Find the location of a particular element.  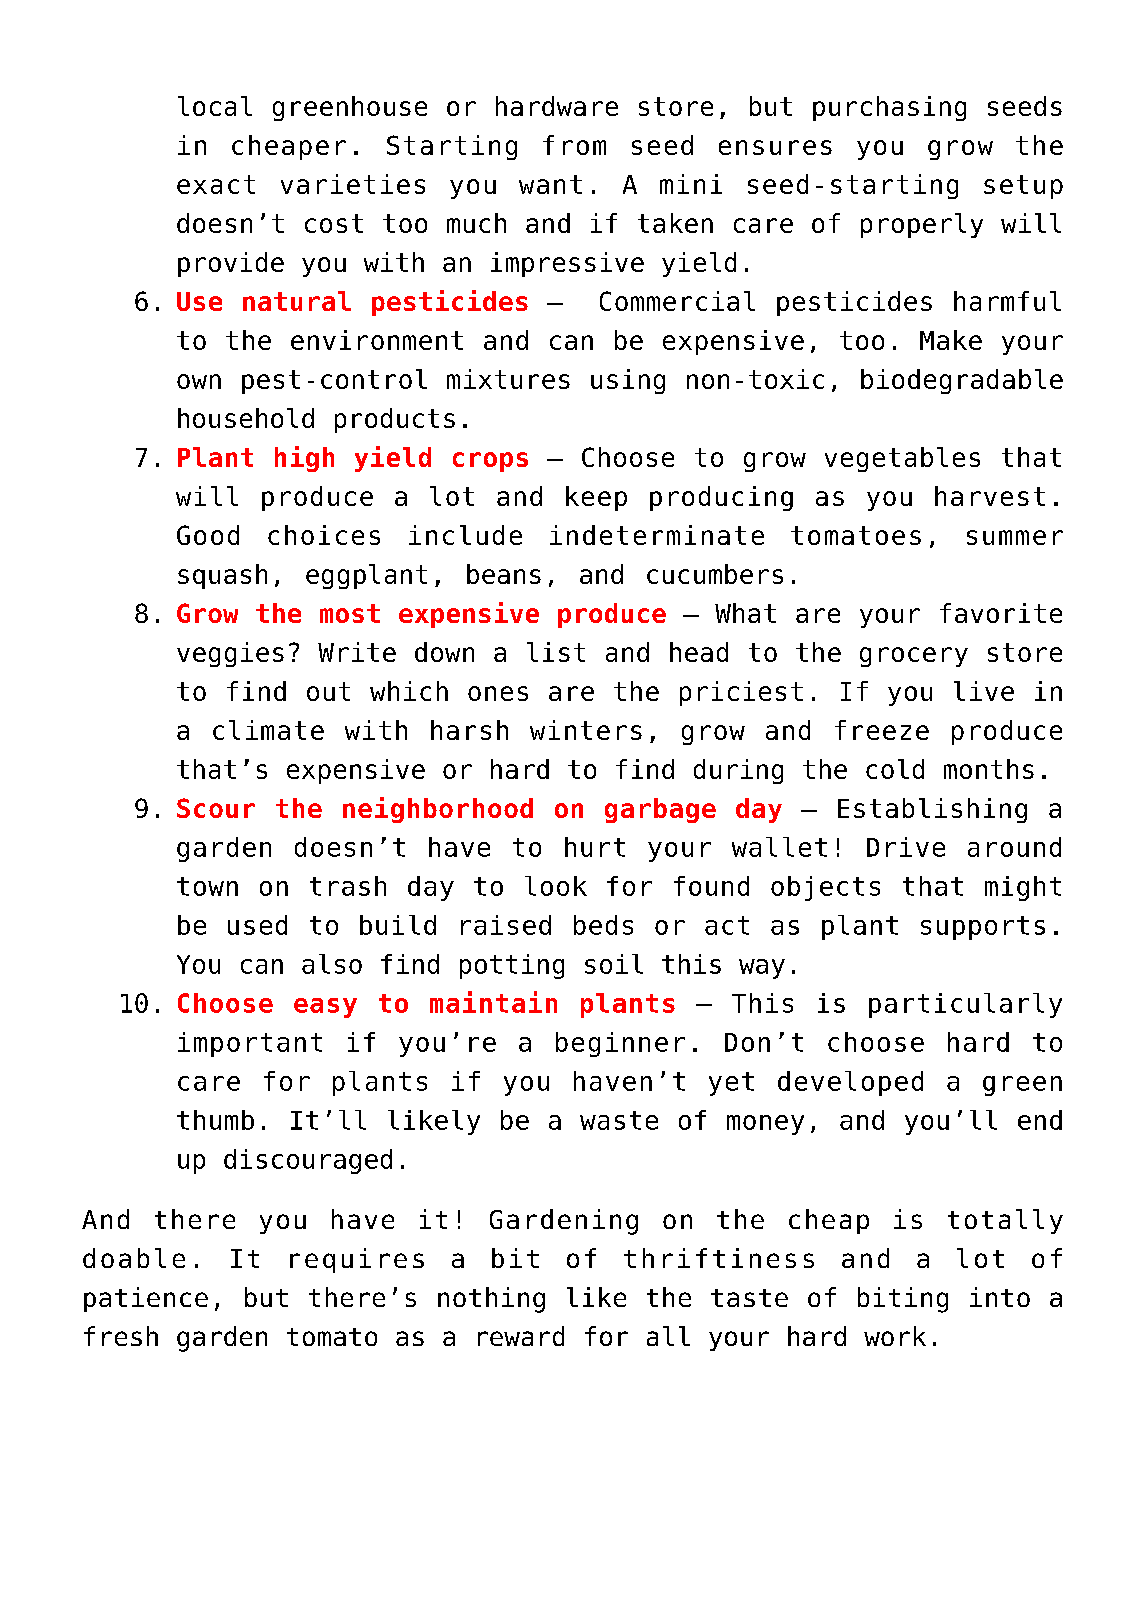

using is located at coordinates (628, 381).
